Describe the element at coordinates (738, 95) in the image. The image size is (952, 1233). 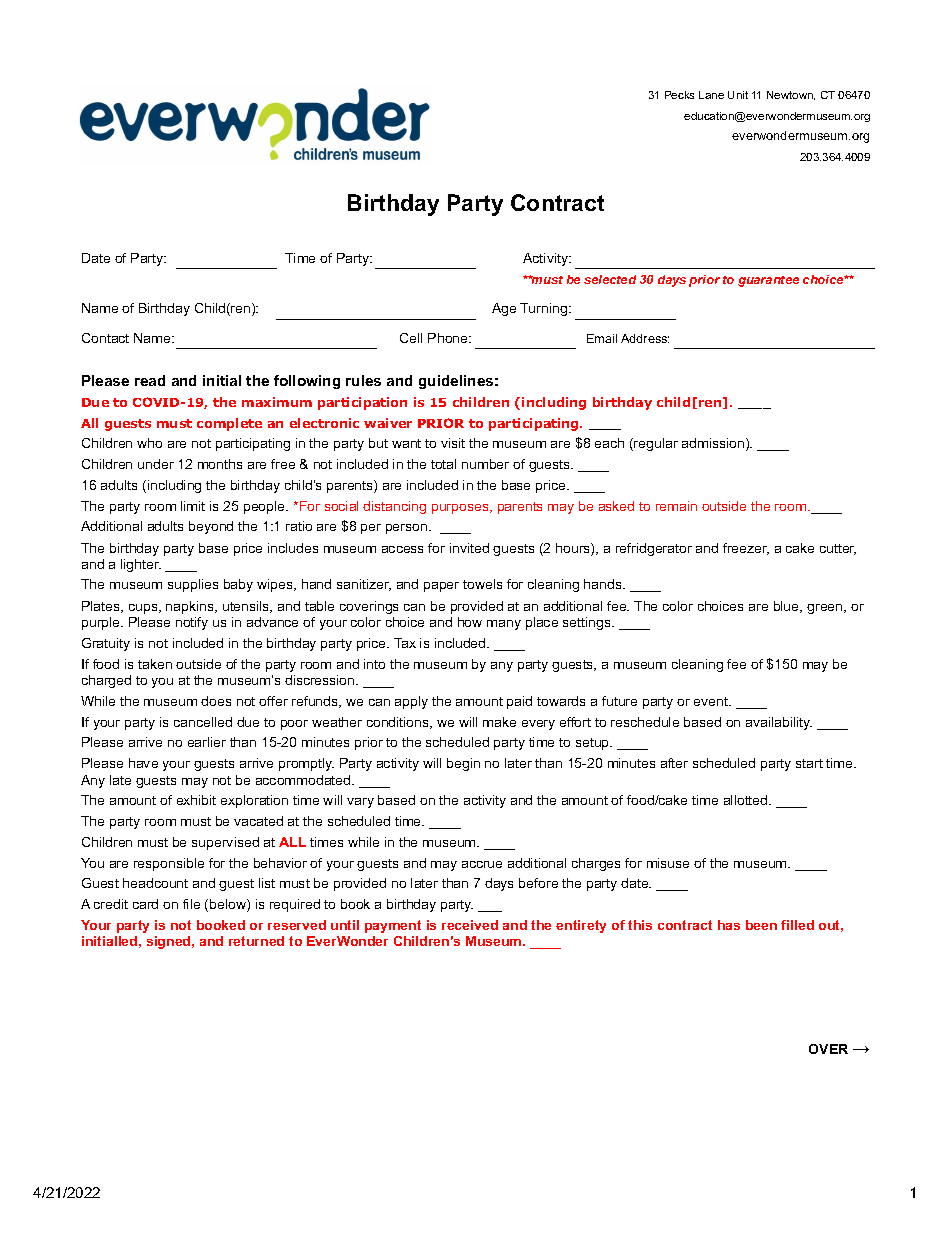
I see `Unit` at that location.
